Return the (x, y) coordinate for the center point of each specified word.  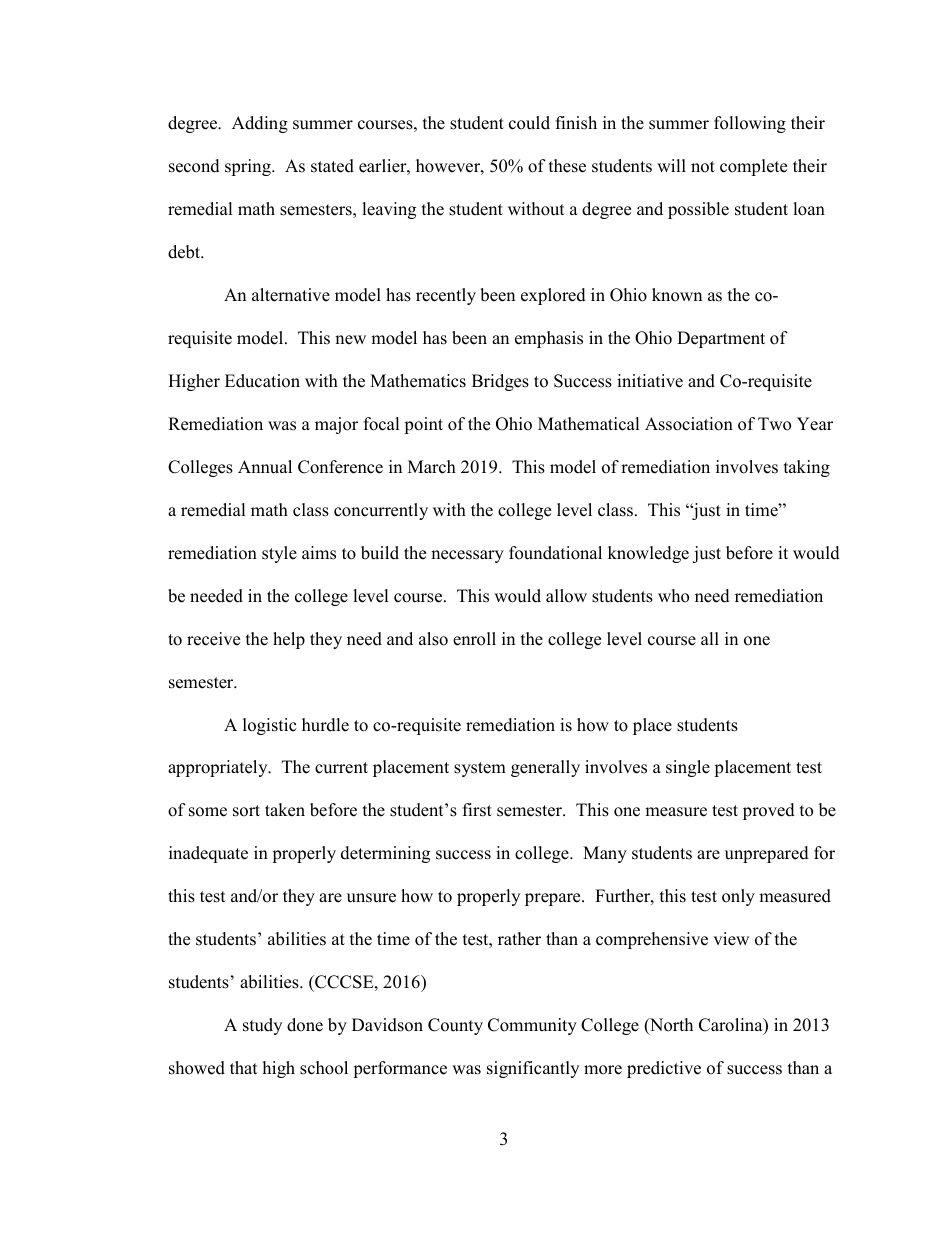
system (480, 769)
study (262, 1026)
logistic (269, 726)
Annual (265, 467)
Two (774, 424)
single (688, 768)
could (529, 123)
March (432, 467)
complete (753, 167)
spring (249, 167)
